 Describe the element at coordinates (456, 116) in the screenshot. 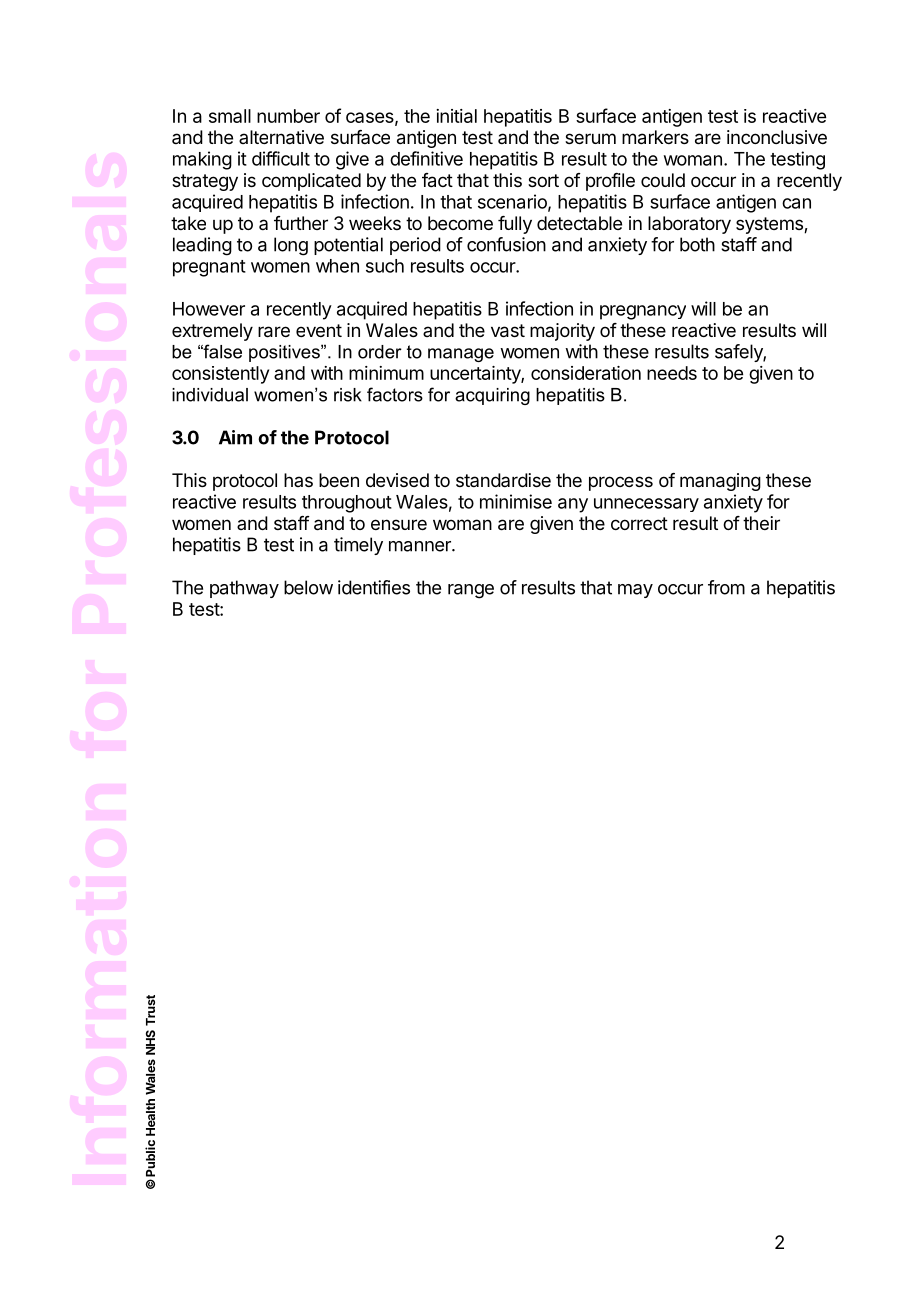

I see `initial` at that location.
